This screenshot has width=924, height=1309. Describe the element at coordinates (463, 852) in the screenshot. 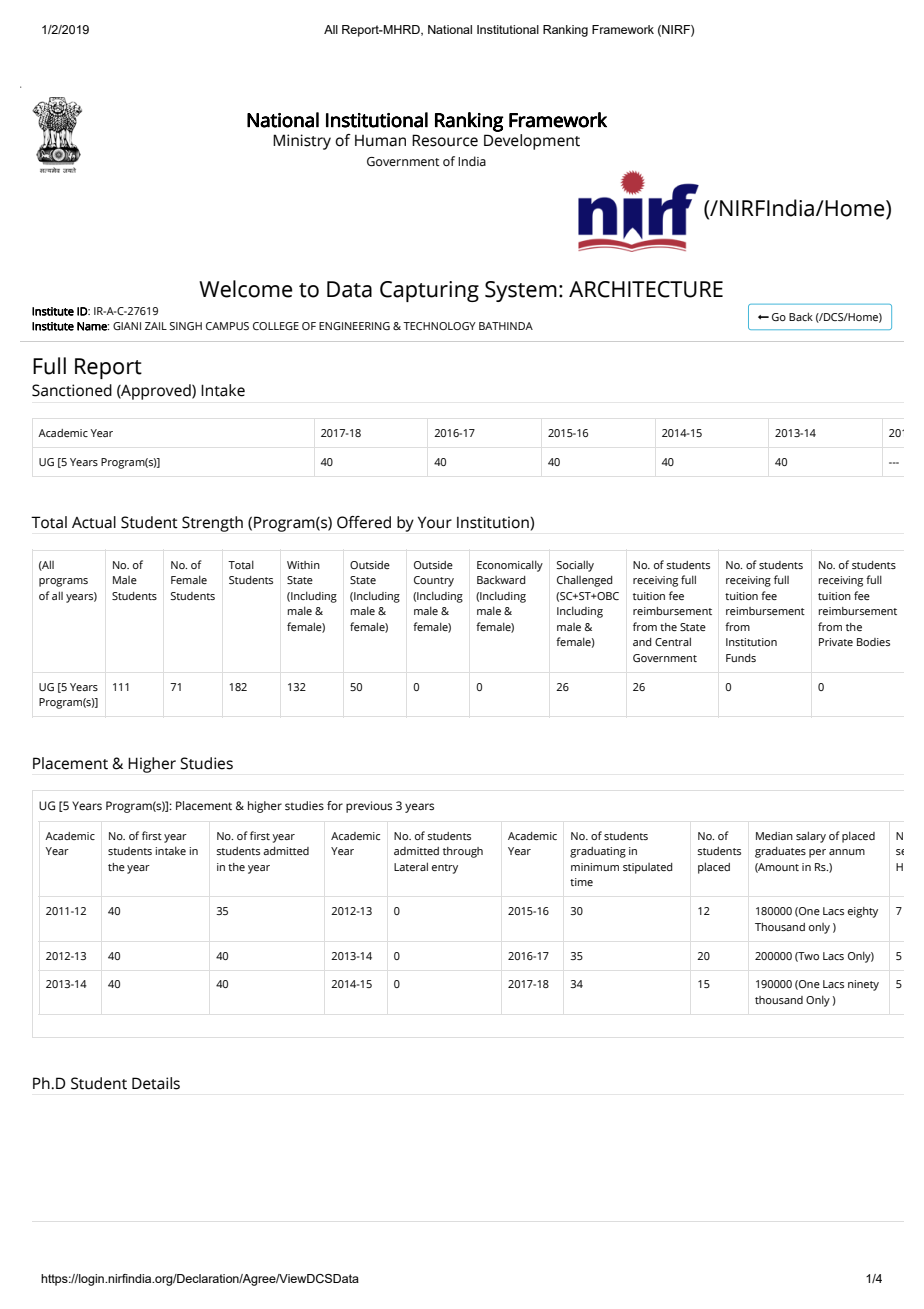

I see `through` at that location.
